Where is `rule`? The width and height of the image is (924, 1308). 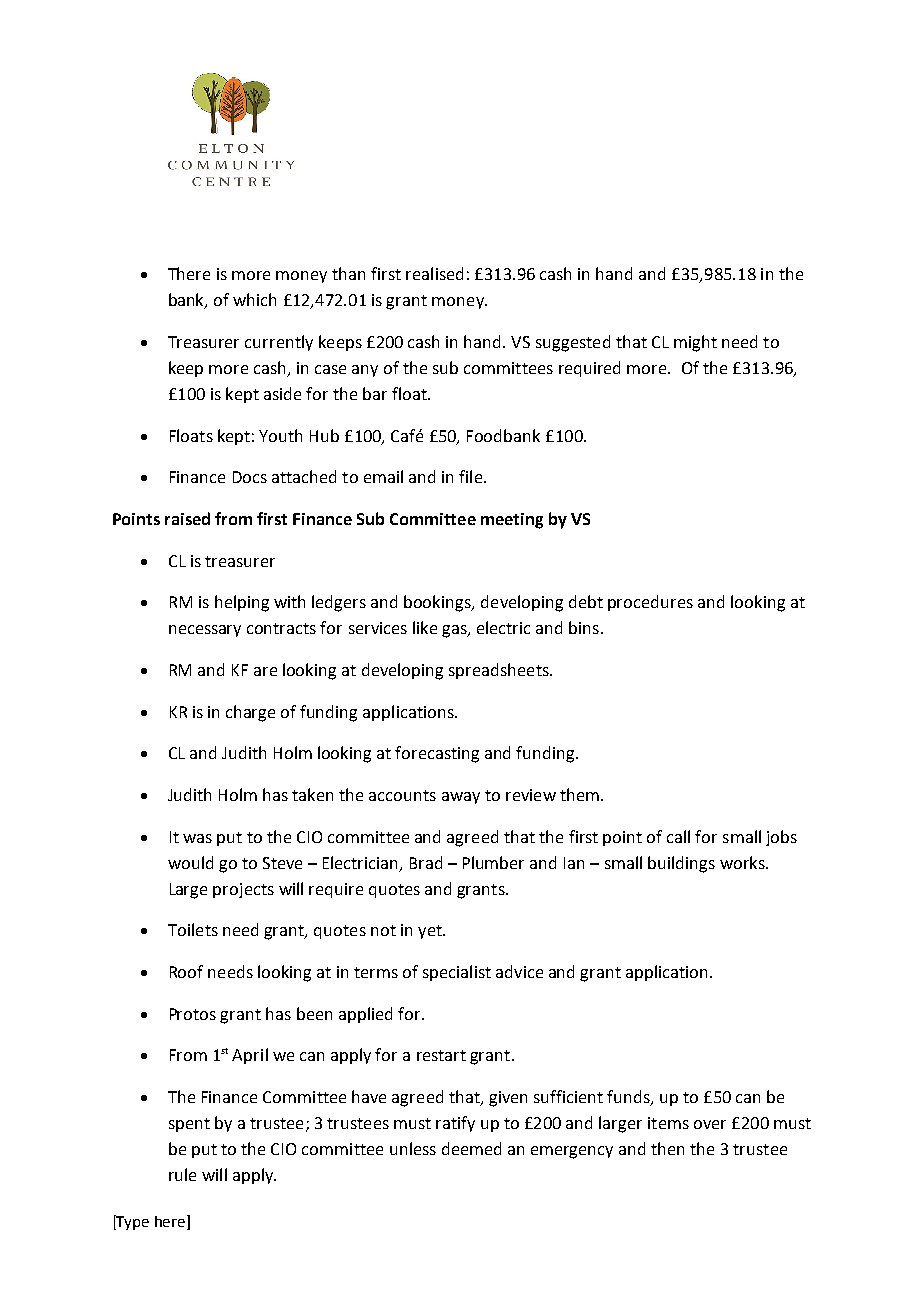 rule is located at coordinates (182, 1174).
